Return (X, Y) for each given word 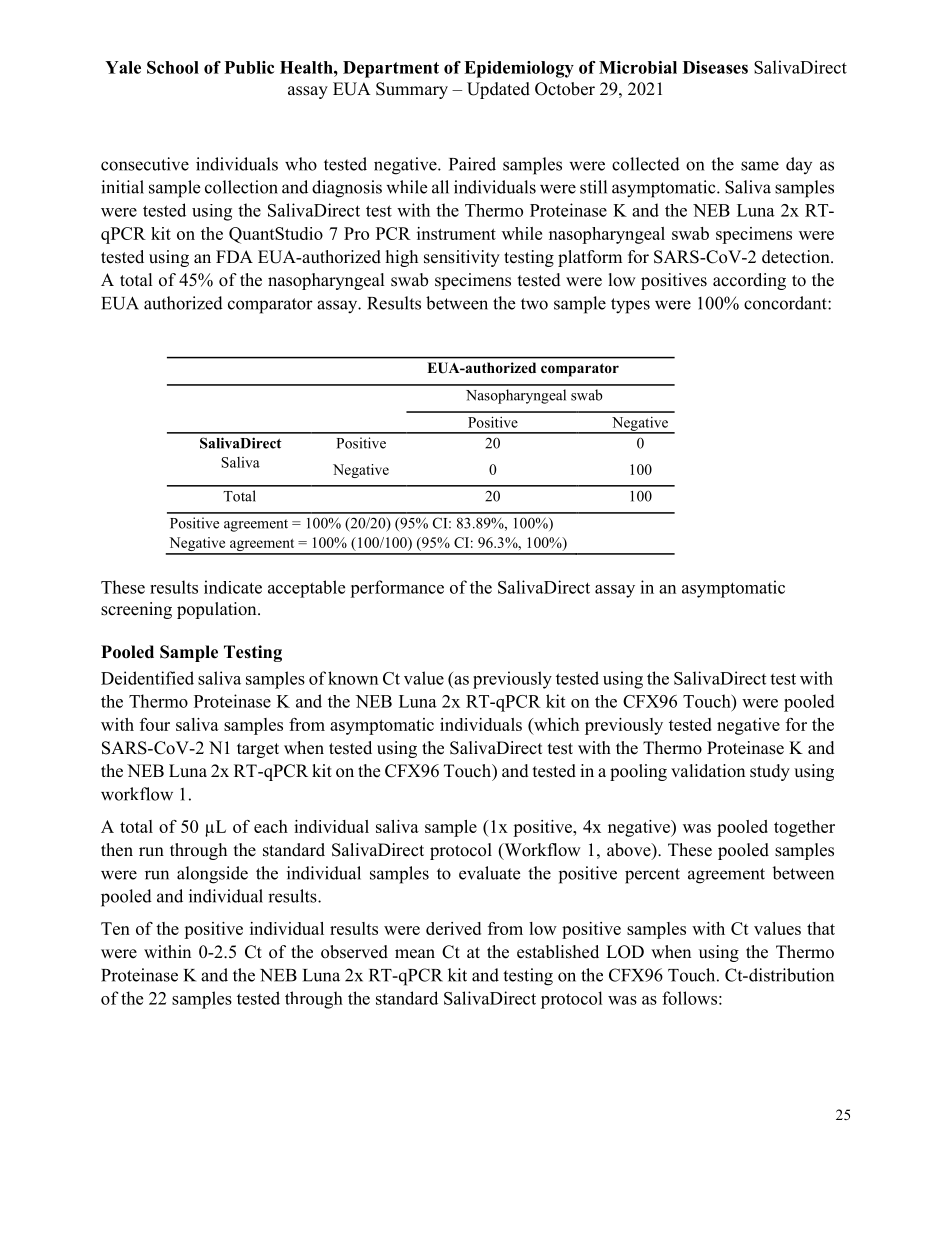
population (218, 610)
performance (397, 589)
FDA (234, 256)
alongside (212, 875)
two (534, 304)
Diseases (715, 67)
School (173, 67)
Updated (498, 90)
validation (708, 771)
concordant (786, 303)
